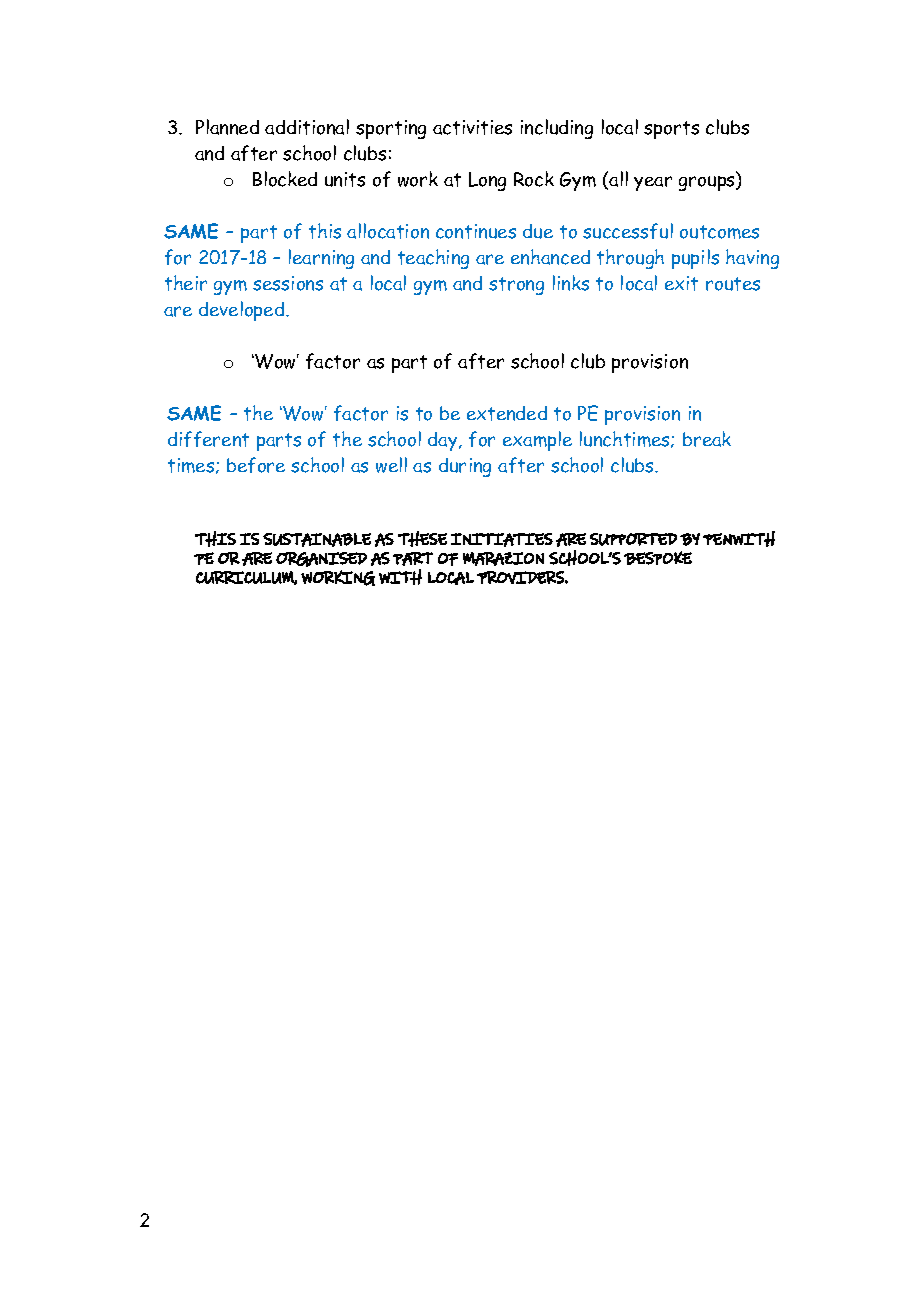  What do you see at coordinates (422, 539) in the image?
I see `THESE` at bounding box center [422, 539].
